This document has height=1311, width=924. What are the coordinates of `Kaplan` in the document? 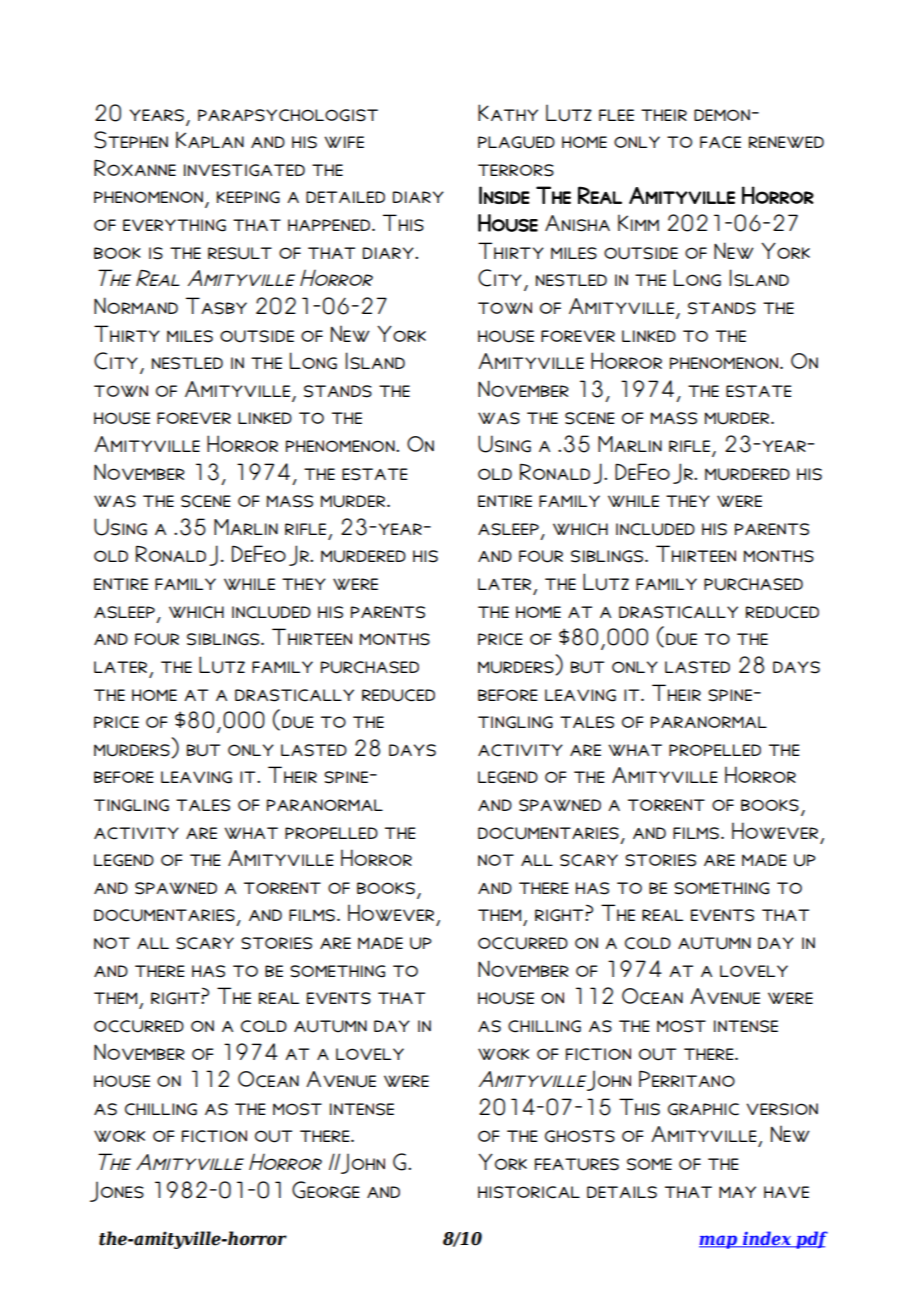 It's located at (210, 139).
